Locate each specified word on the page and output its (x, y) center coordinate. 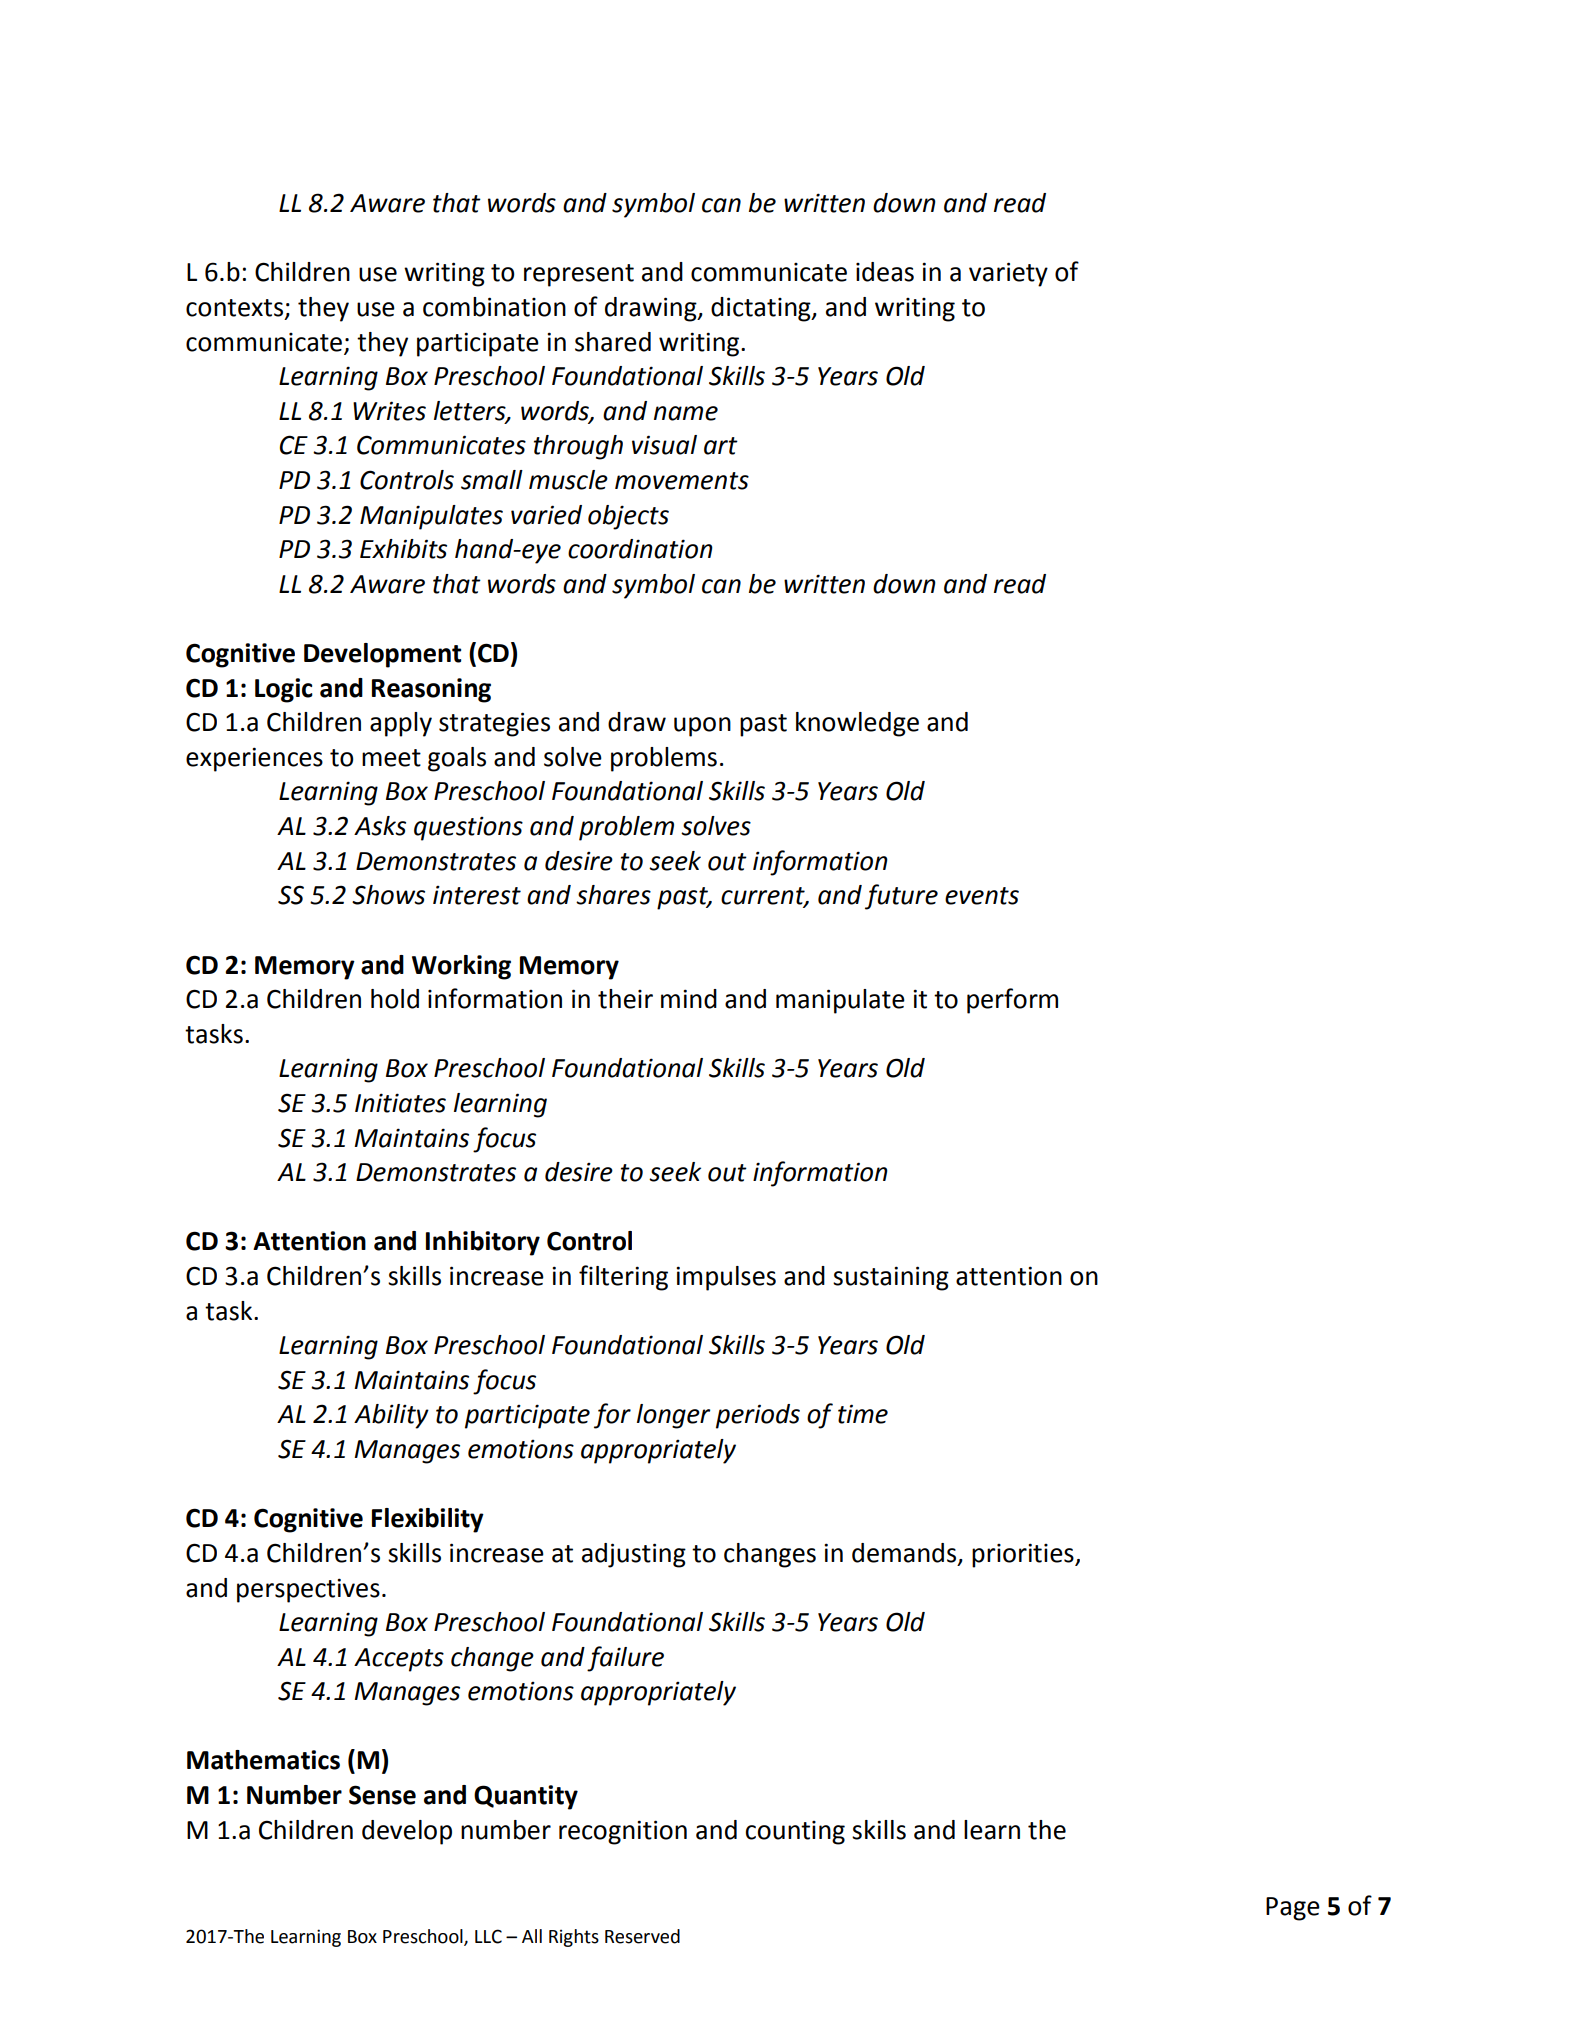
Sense (382, 1795)
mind (689, 999)
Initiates (400, 1103)
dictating (762, 309)
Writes (389, 411)
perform (1012, 1001)
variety (1008, 274)
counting (795, 1833)
